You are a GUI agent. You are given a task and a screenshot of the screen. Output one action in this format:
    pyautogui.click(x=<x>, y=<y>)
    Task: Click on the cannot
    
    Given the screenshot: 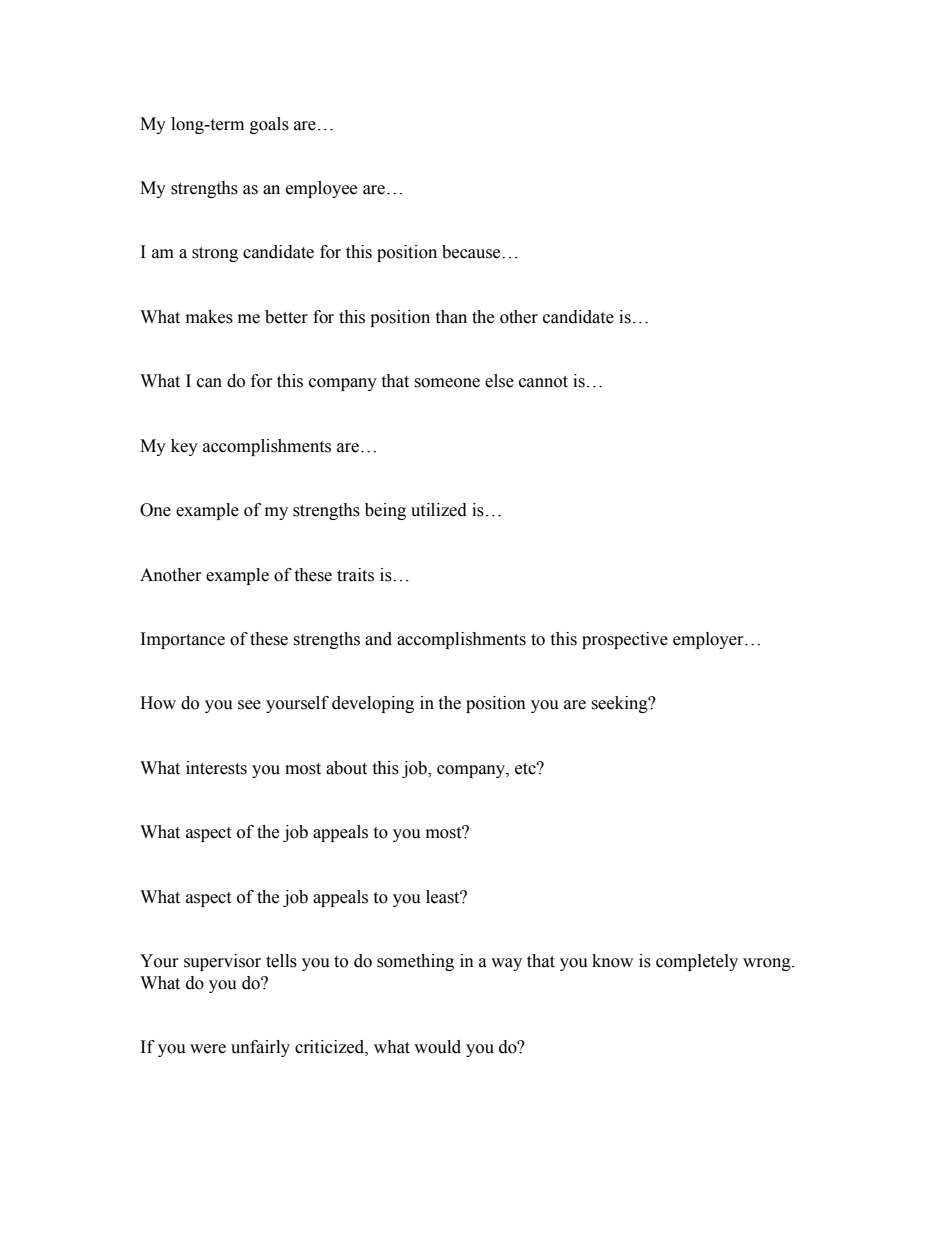 What is the action you would take?
    pyautogui.click(x=543, y=382)
